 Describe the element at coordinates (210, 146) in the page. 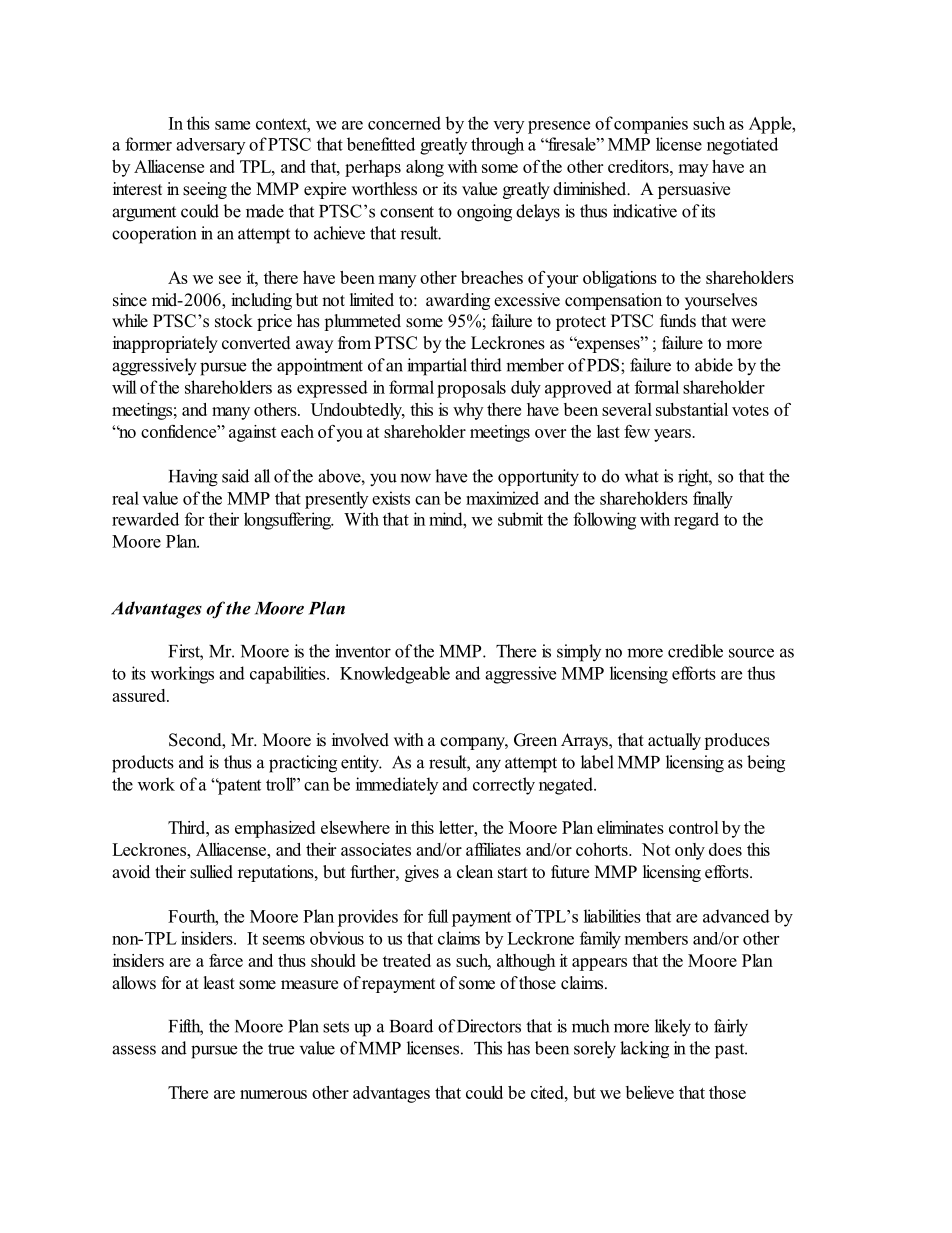

I see `adversary` at that location.
